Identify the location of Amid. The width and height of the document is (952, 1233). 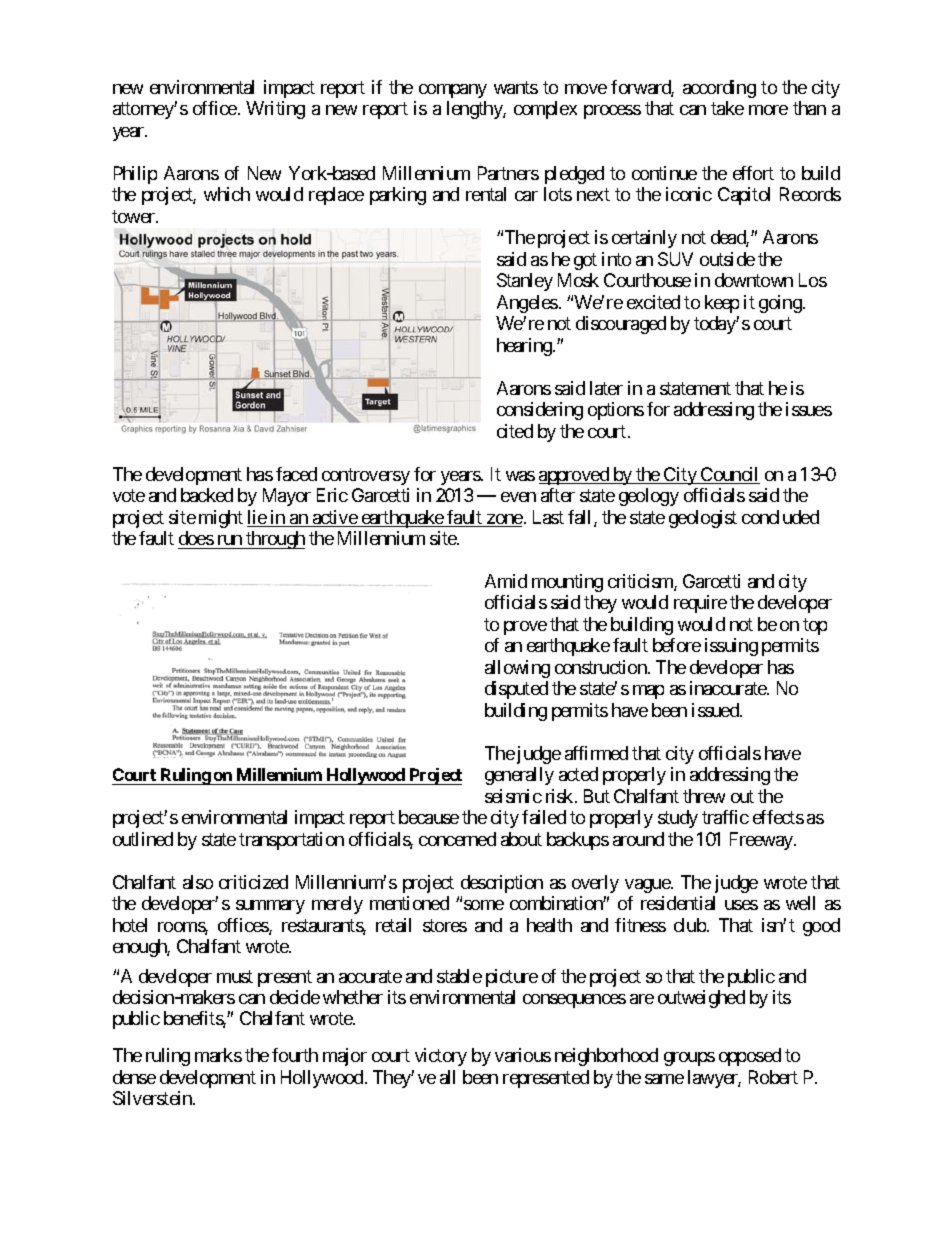
(506, 581).
